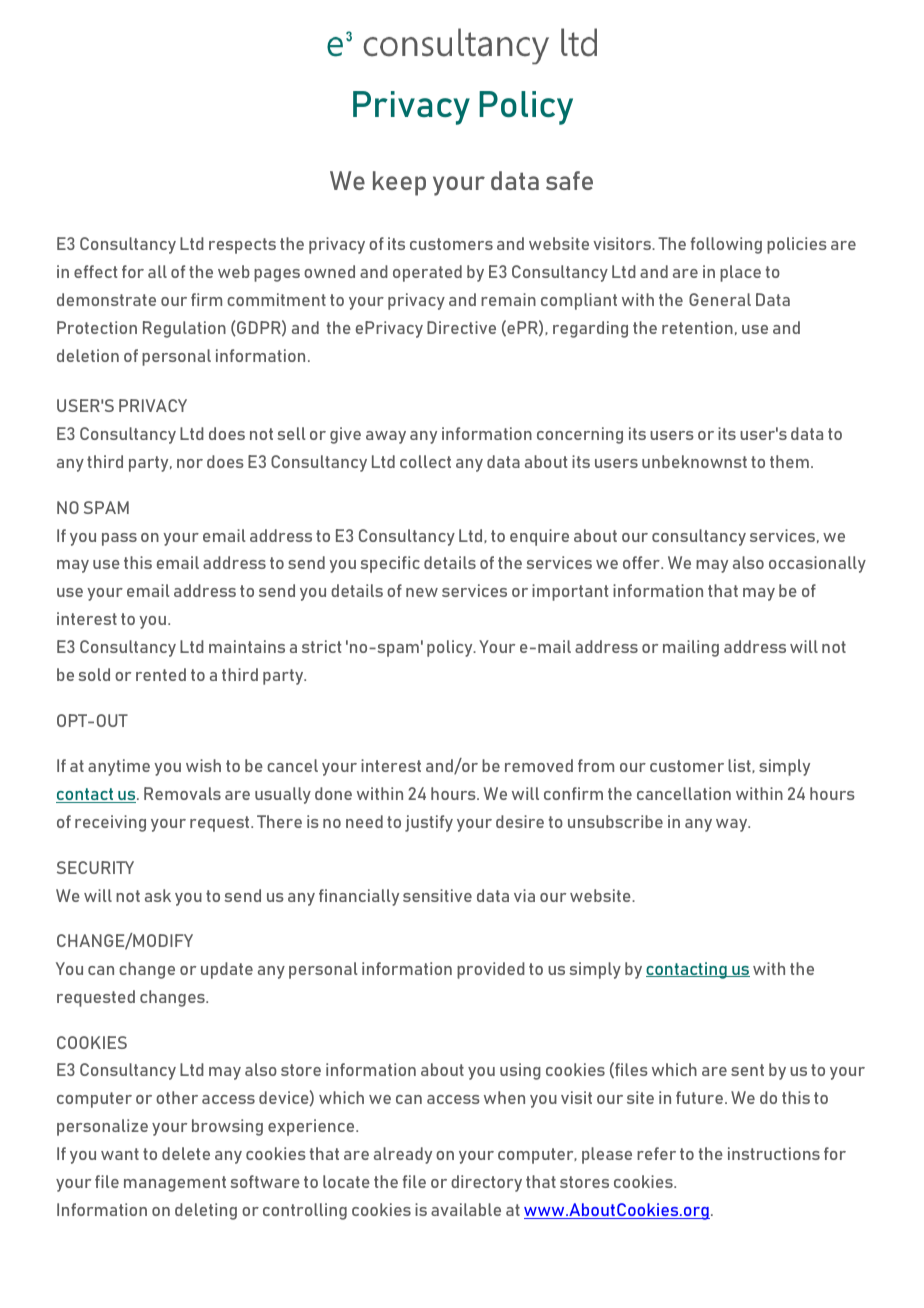 The image size is (924, 1308). Describe the element at coordinates (726, 245) in the screenshot. I see `following` at that location.
